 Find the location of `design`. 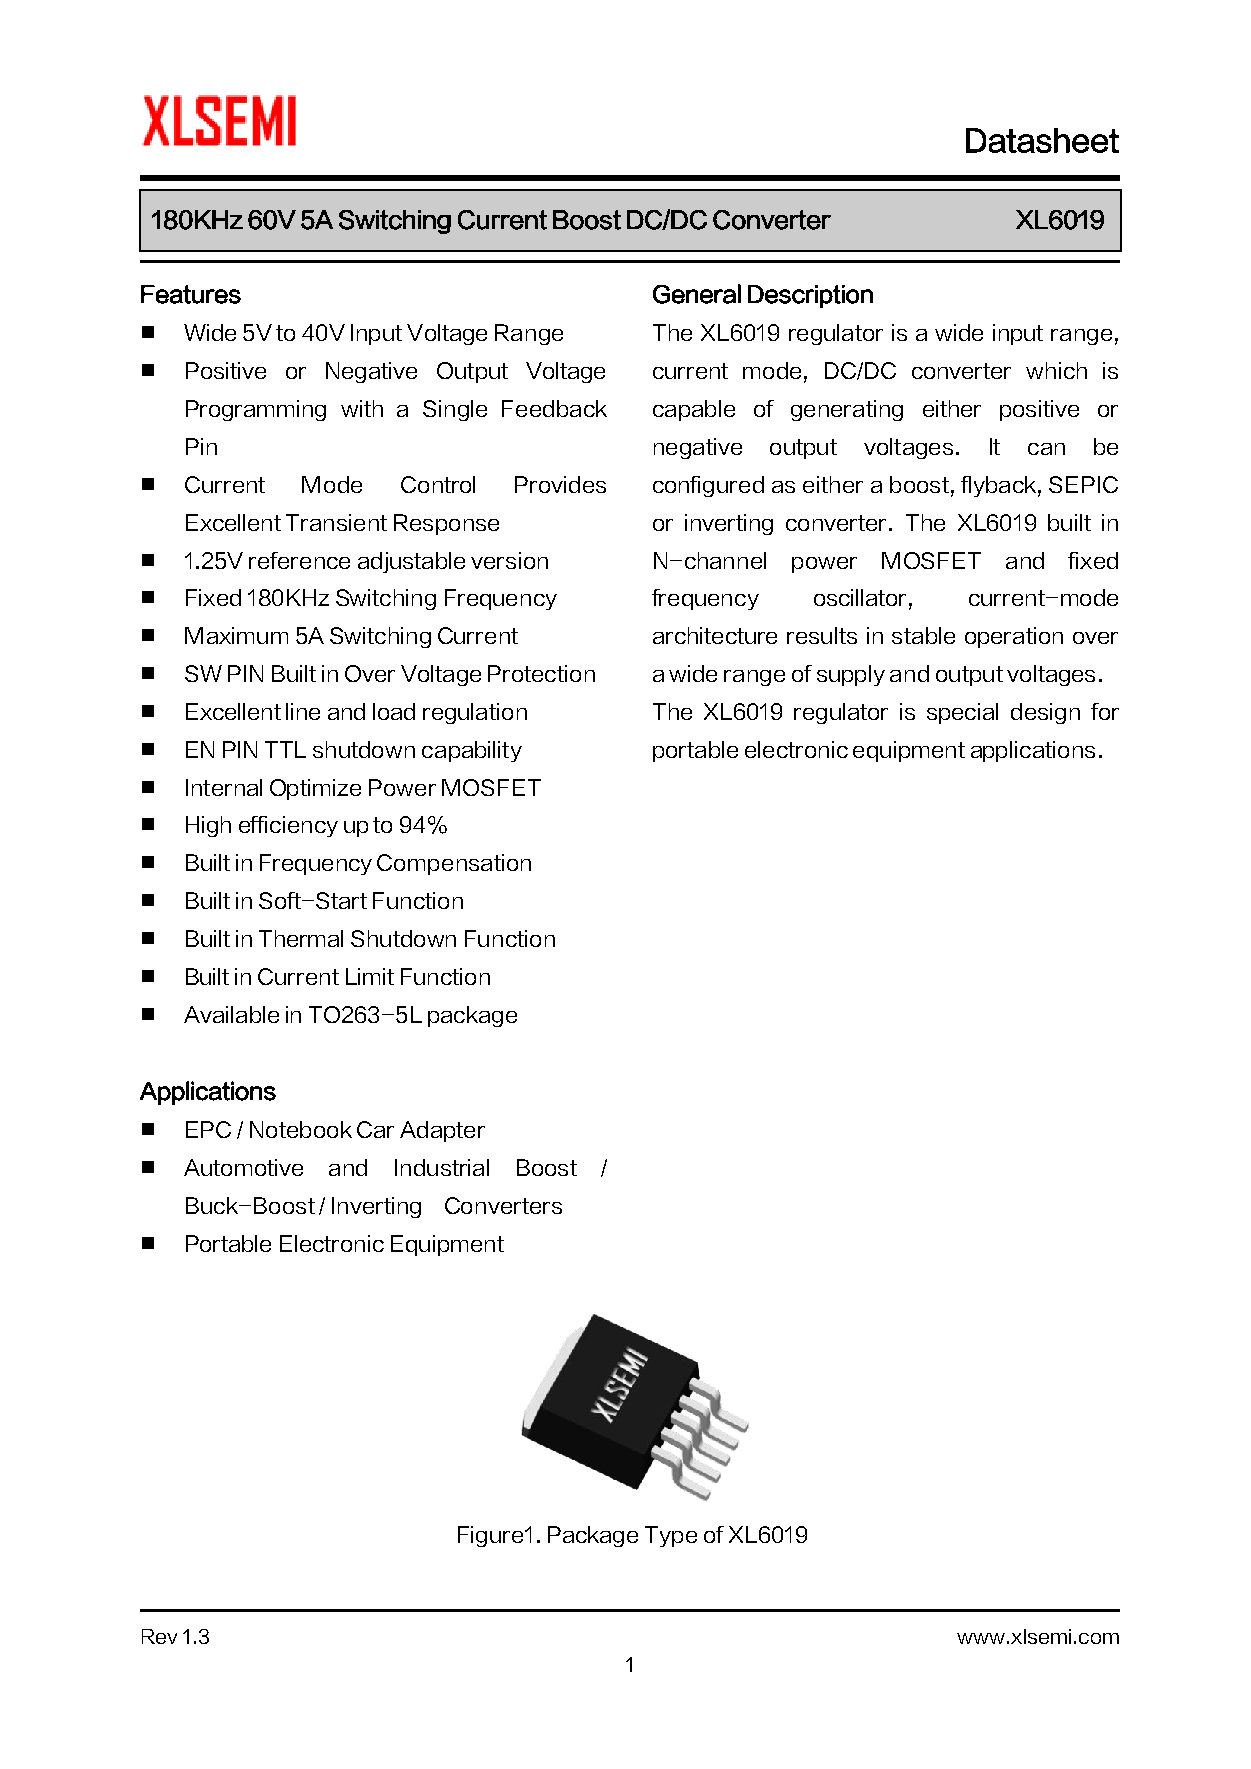

design is located at coordinates (1045, 713).
